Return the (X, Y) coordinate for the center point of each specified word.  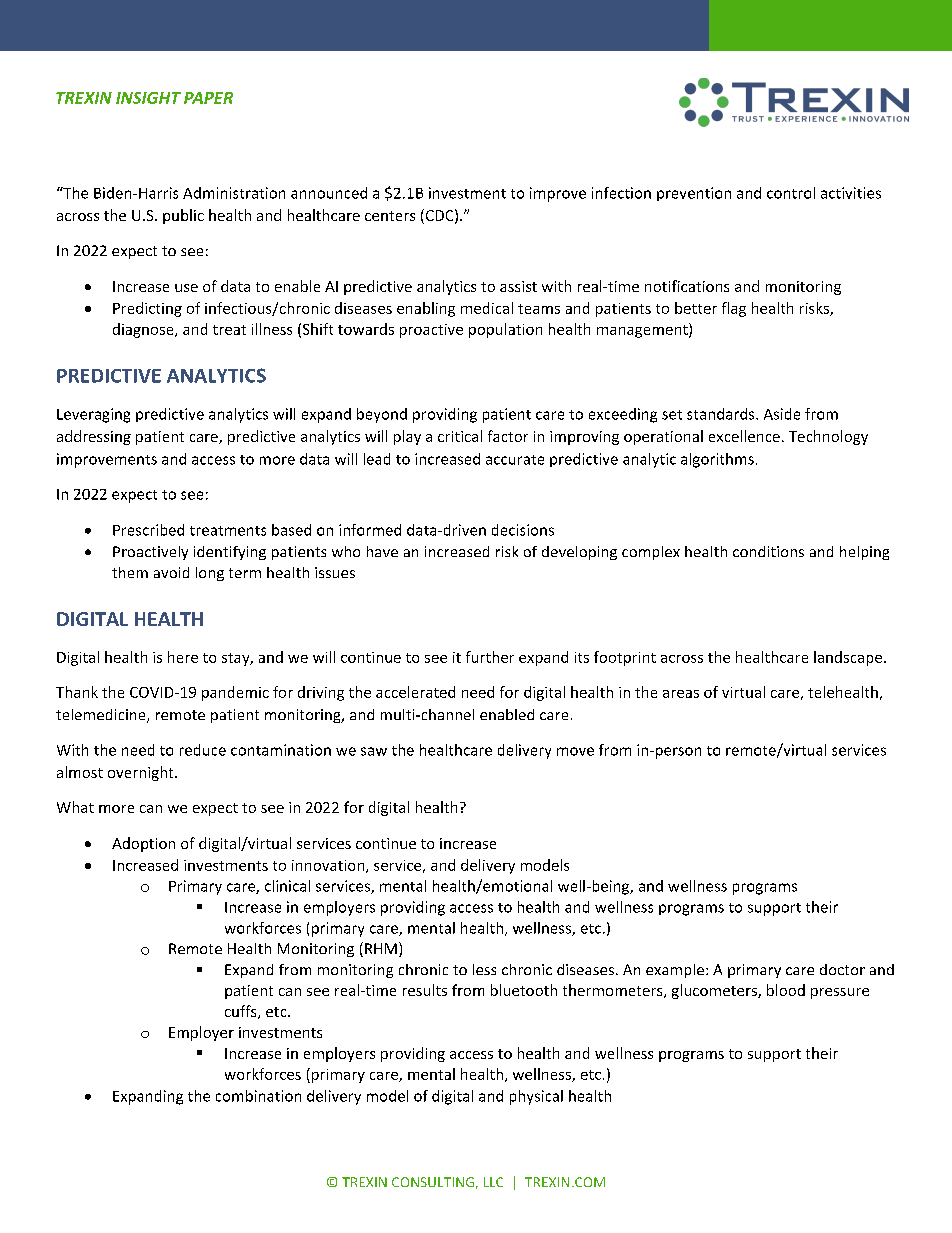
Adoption (143, 844)
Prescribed (148, 530)
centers (390, 216)
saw (374, 751)
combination (258, 1096)
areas (681, 694)
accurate (515, 460)
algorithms (717, 460)
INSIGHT (148, 98)
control (791, 193)
